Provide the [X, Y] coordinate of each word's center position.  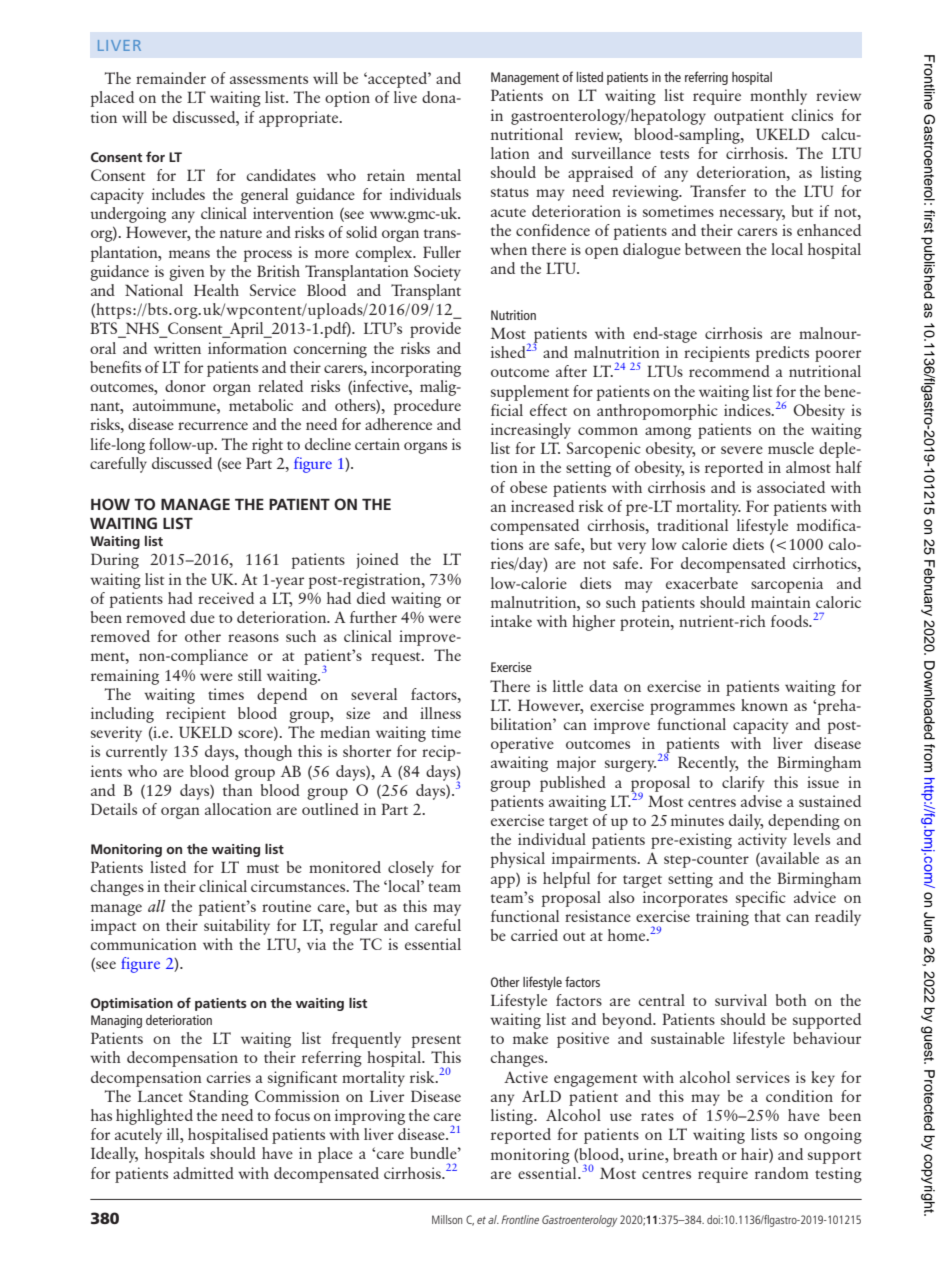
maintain [781, 602]
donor [185, 386]
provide [435, 330]
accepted [397, 80]
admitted [203, 1173]
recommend [729, 371]
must [263, 868]
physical [518, 860]
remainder [171, 78]
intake [511, 621]
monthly [778, 97]
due [202, 617]
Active [526, 1077]
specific [761, 899]
